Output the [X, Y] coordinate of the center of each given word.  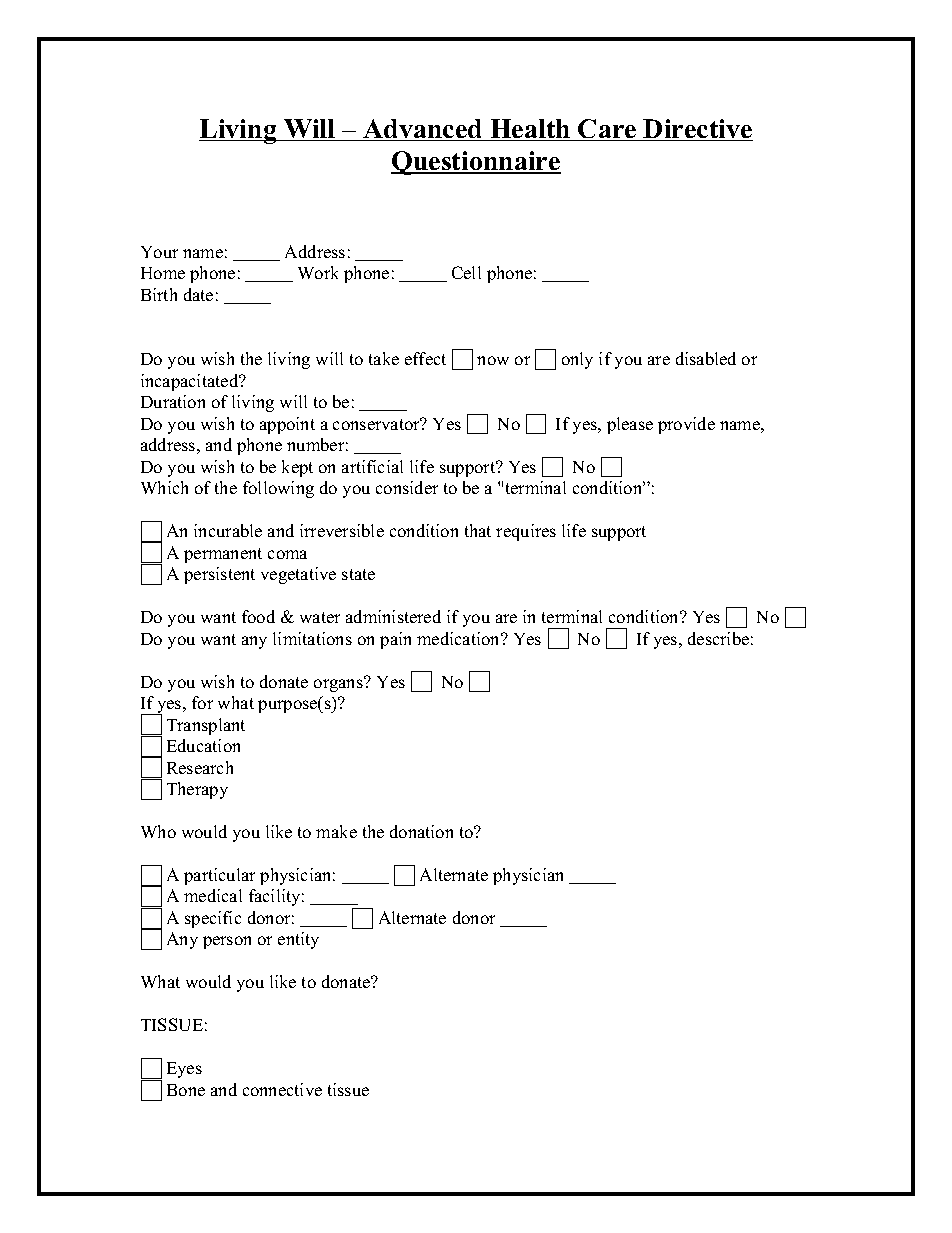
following [278, 489]
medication [460, 638]
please [630, 425]
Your [159, 252]
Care [608, 130]
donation [421, 831]
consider [407, 487]
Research [200, 767]
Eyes [184, 1070]
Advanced [423, 130]
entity [298, 940]
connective [282, 1089]
